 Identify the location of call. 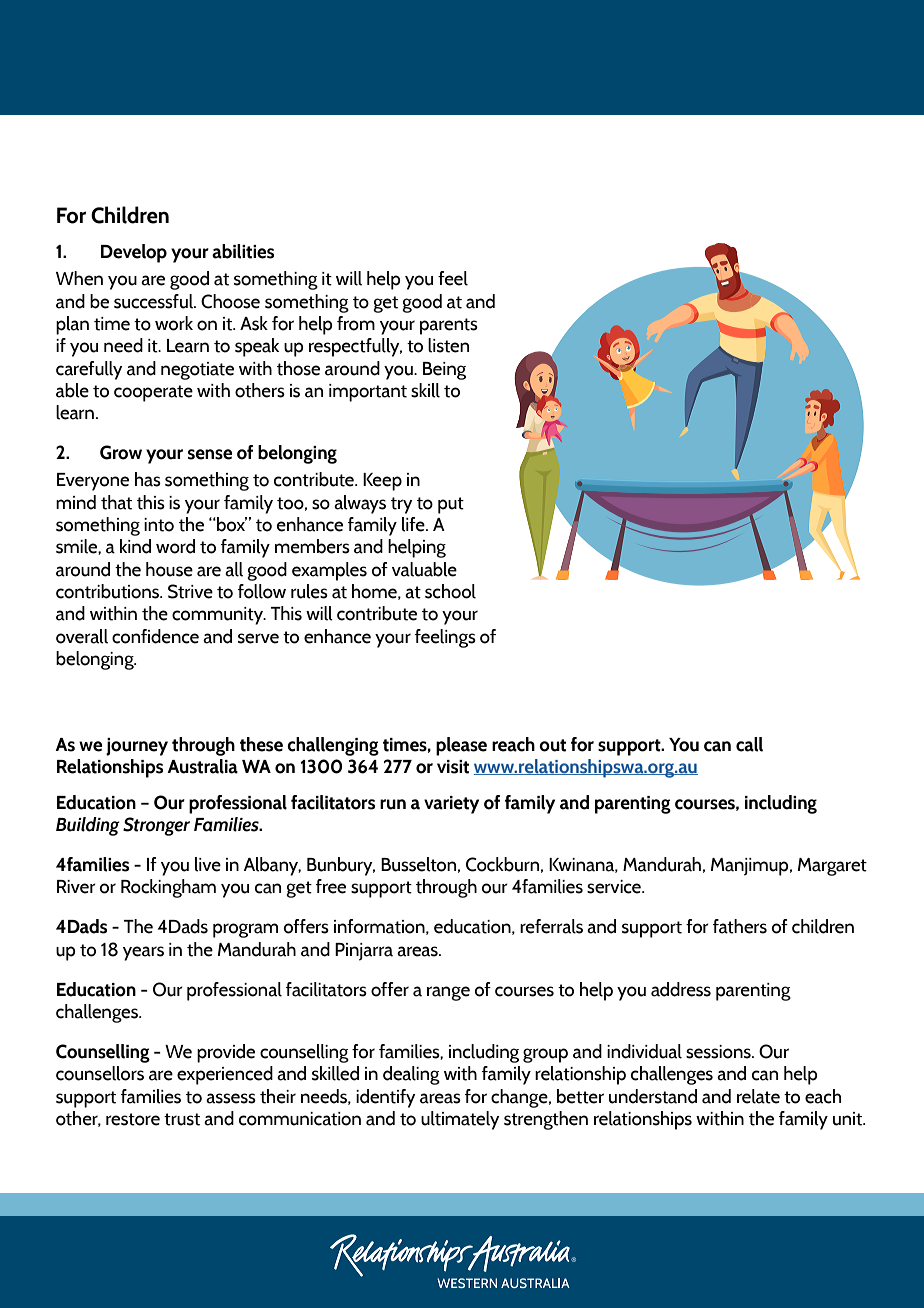
(749, 744).
